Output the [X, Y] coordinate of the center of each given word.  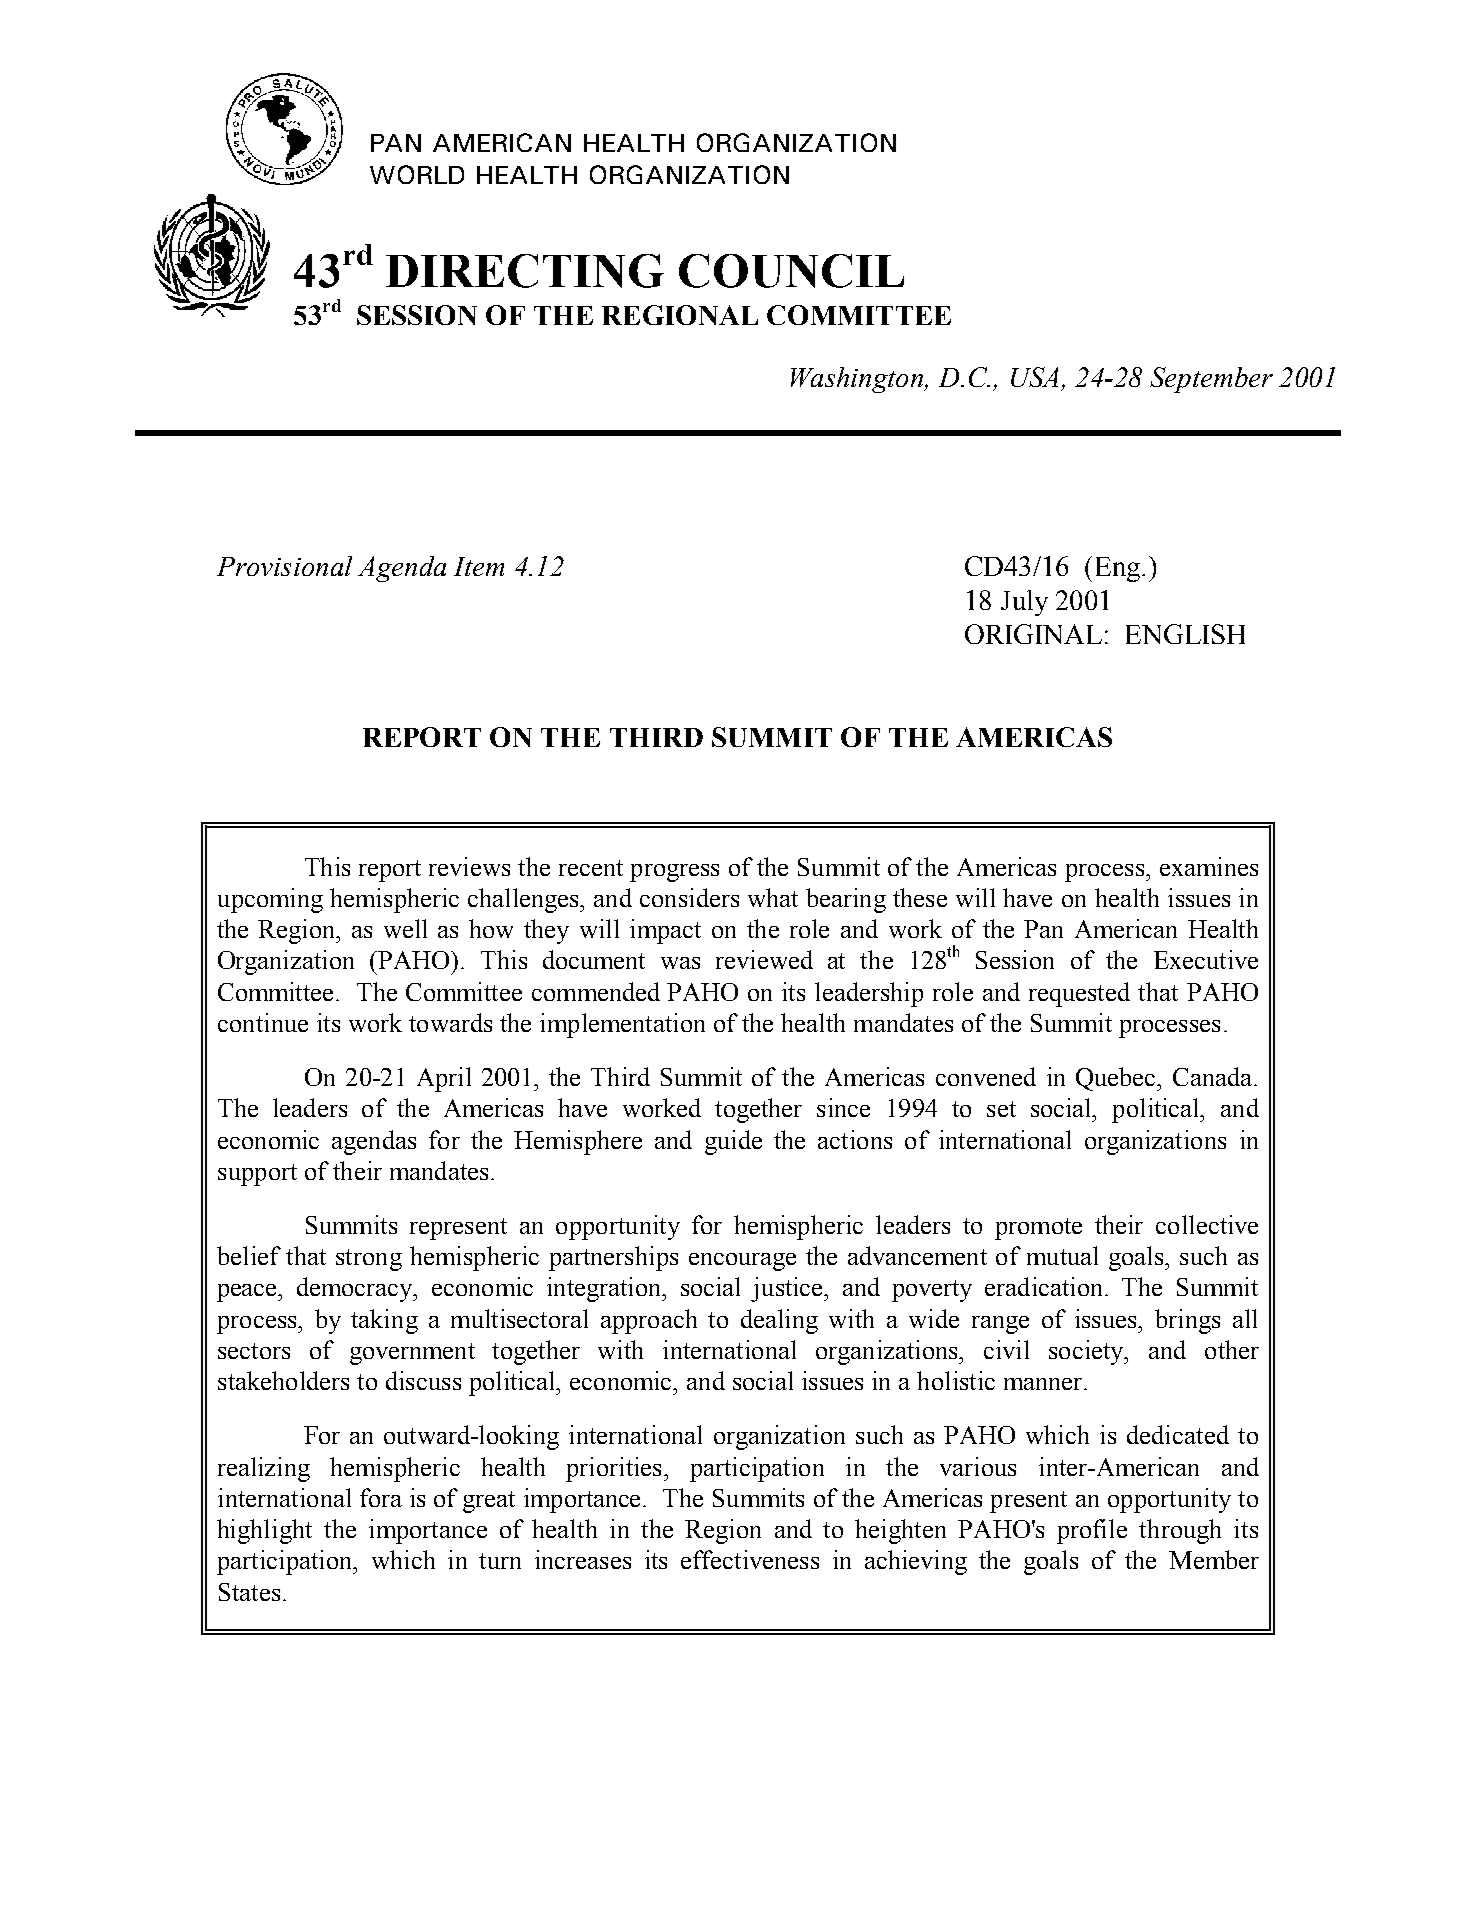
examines [1209, 866]
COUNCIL [791, 271]
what [773, 897]
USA [1034, 377]
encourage [742, 1262]
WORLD [417, 174]
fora [381, 1497]
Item [479, 566]
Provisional [284, 566]
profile [1092, 1531]
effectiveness [750, 1559]
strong [369, 1260]
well [405, 928]
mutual [1062, 1255]
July [1024, 603]
